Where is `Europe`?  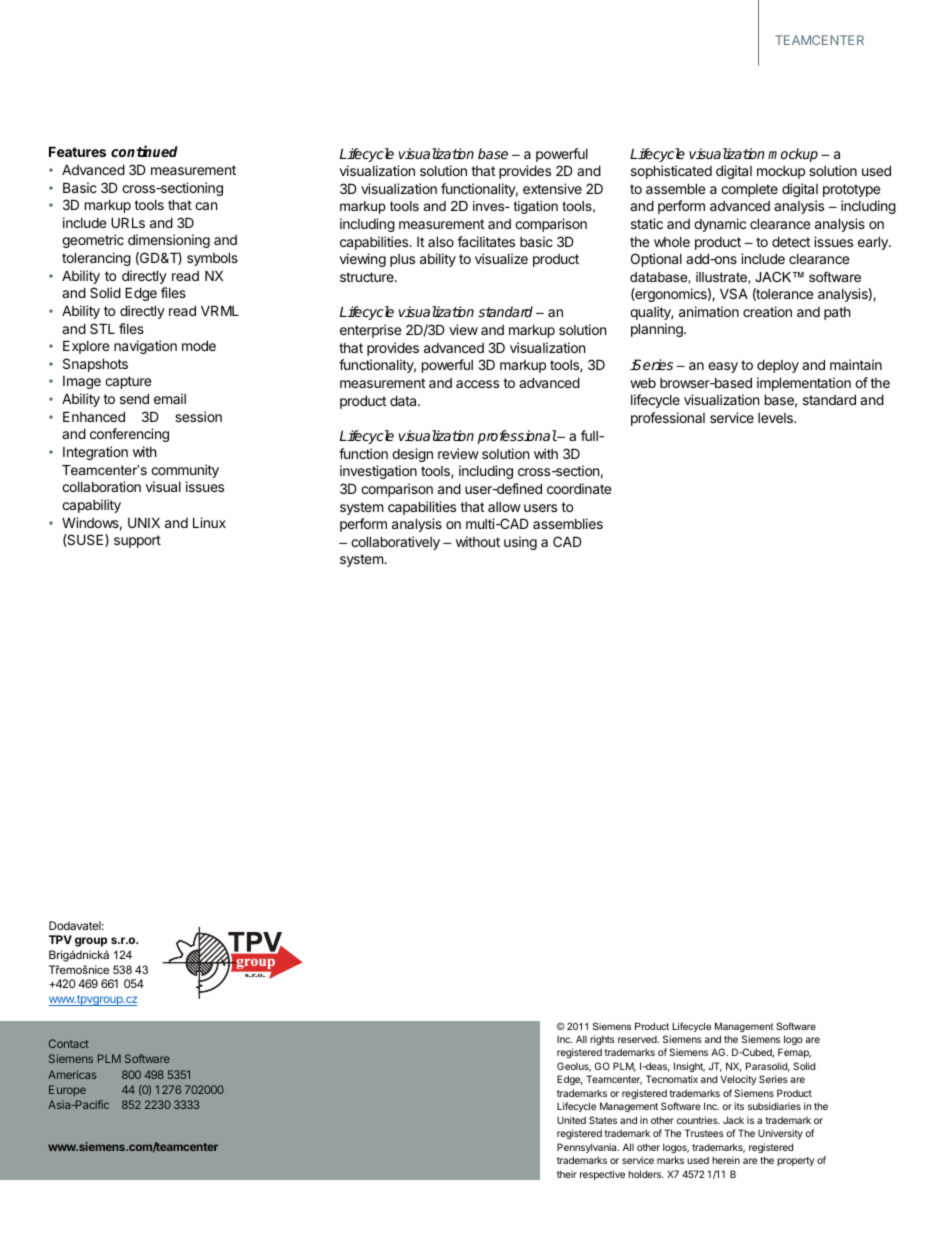
Europe is located at coordinates (67, 1090).
